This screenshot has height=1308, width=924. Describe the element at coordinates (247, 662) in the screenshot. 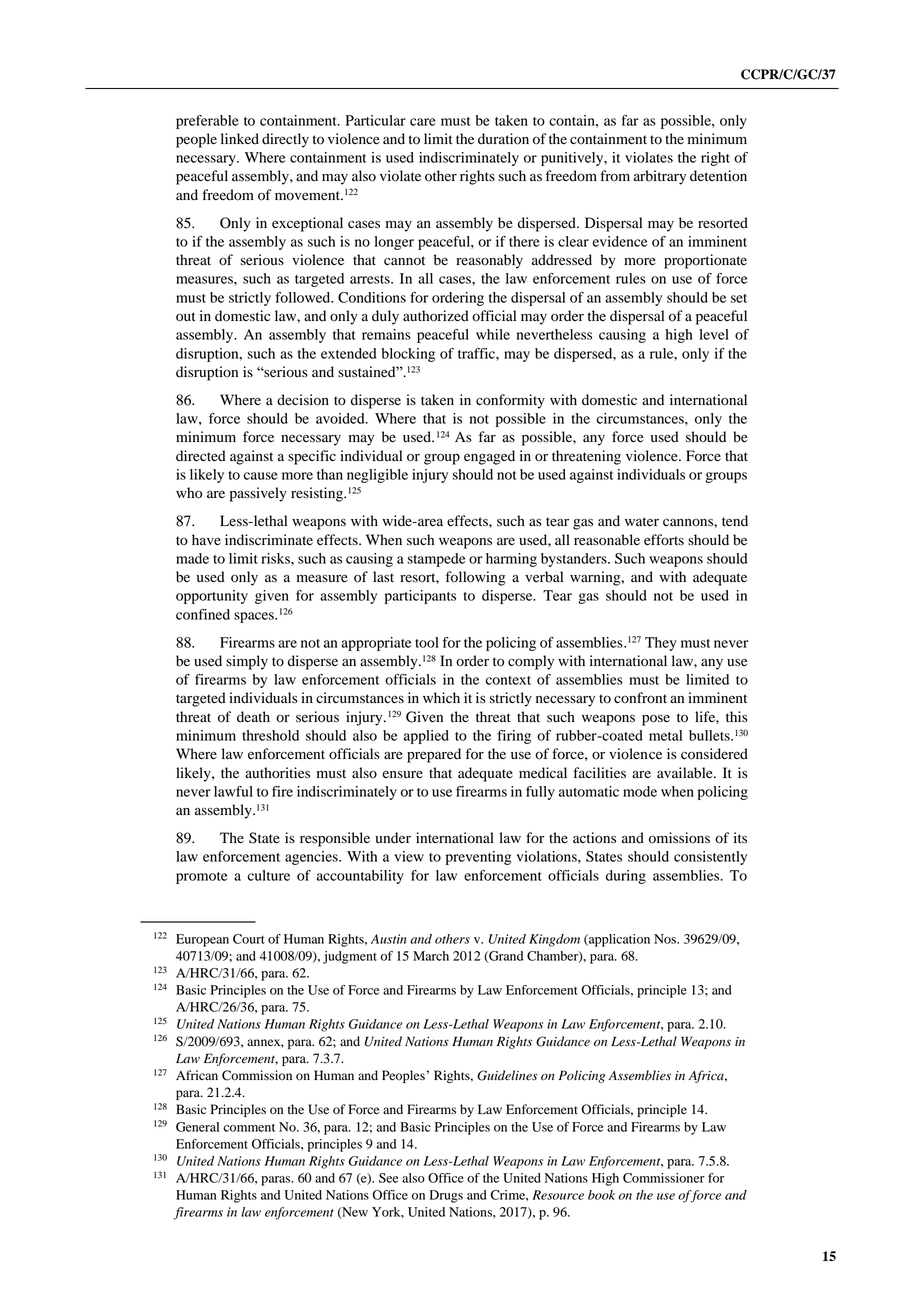

I see `simply` at that location.
